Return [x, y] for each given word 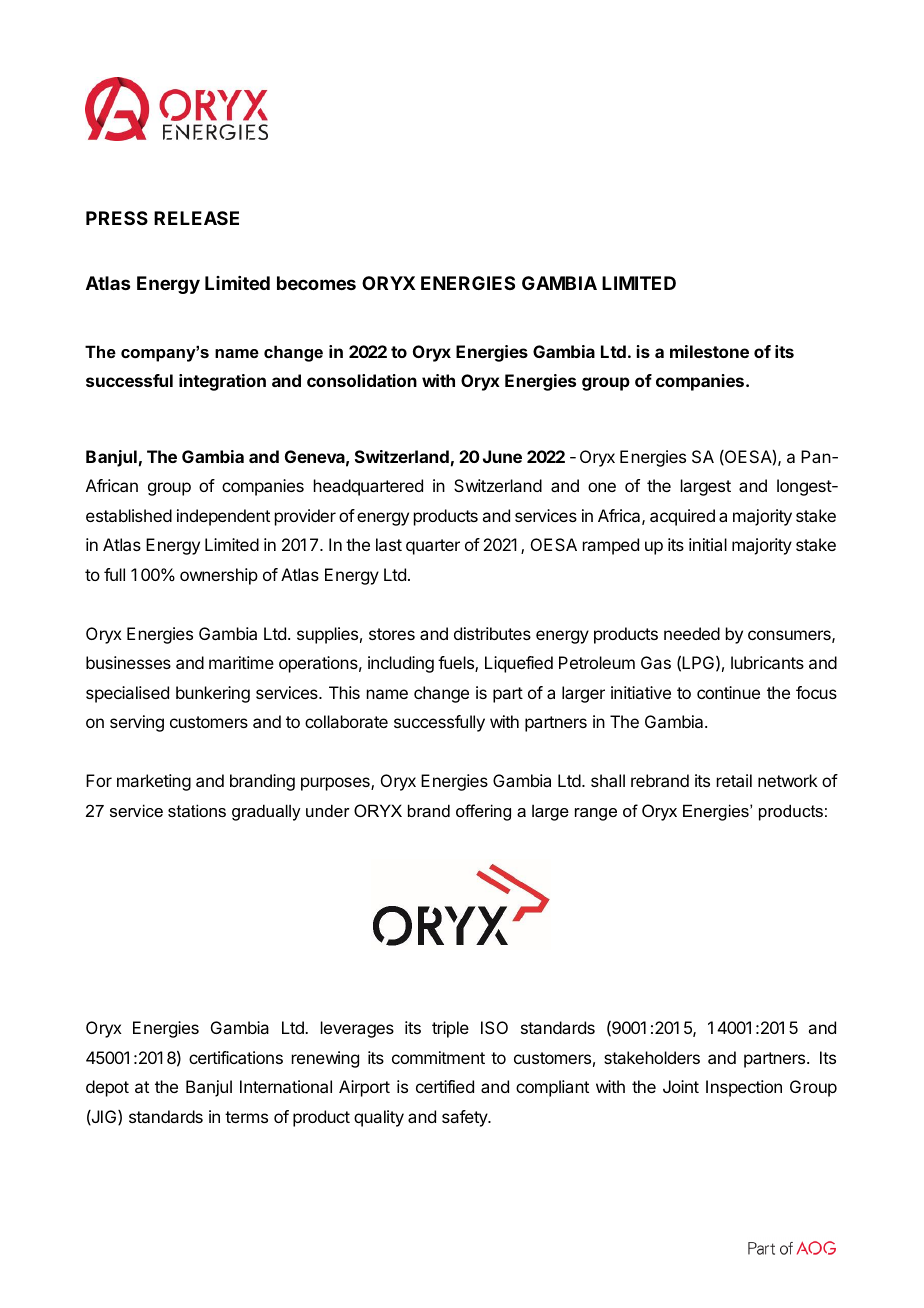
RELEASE [196, 218]
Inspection [744, 1088]
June [502, 456]
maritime [241, 662]
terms [246, 1117]
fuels [457, 664]
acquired [682, 517]
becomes [316, 283]
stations [197, 810]
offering [483, 812]
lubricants [767, 662]
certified [445, 1086]
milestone [709, 351]
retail [734, 780]
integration [222, 382]
